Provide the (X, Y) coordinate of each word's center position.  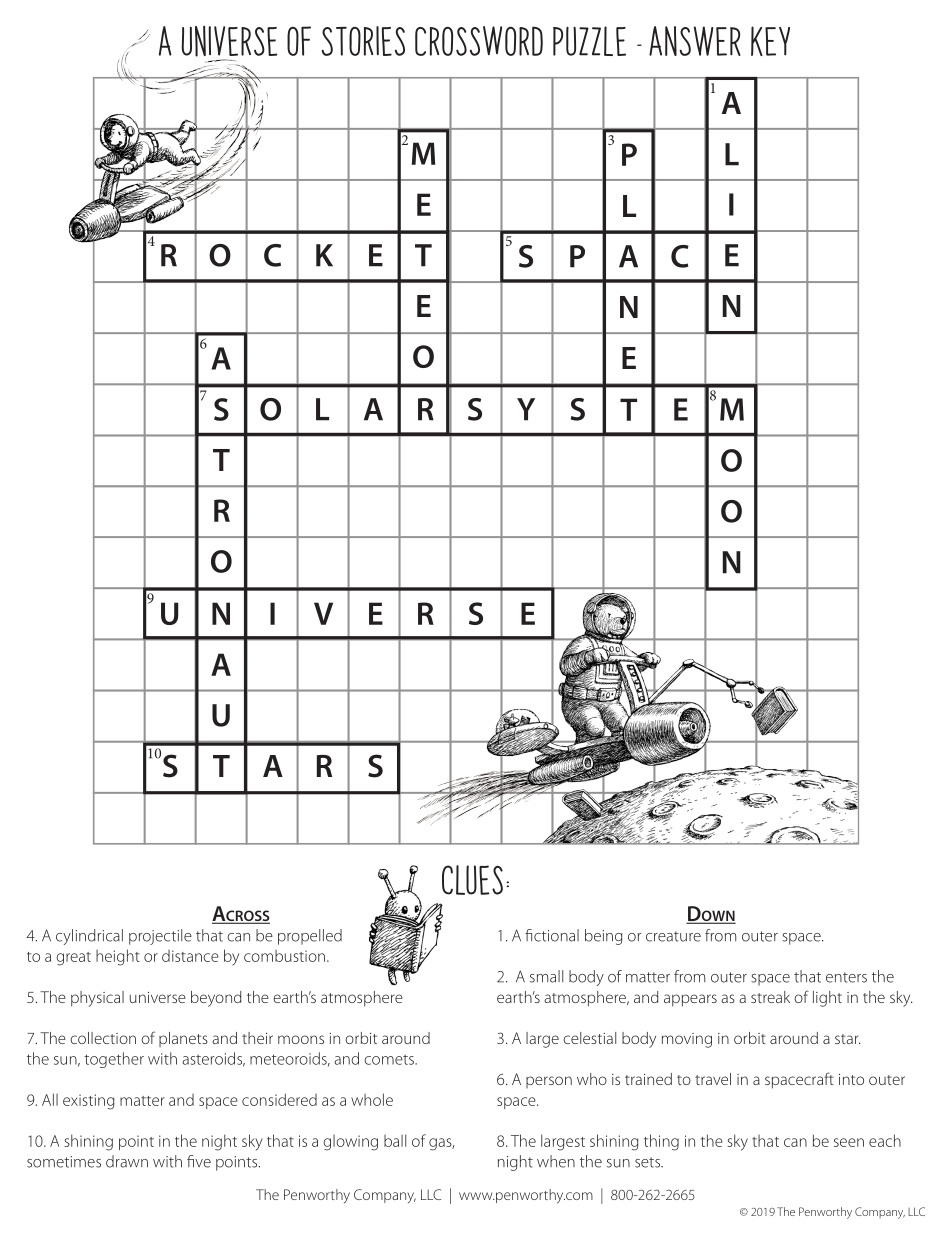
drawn (127, 1161)
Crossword (479, 41)
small (546, 976)
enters (846, 977)
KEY (770, 41)
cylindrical (89, 937)
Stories (363, 41)
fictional (552, 935)
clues (472, 880)
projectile (160, 937)
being (604, 937)
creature (673, 936)
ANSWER (695, 41)
